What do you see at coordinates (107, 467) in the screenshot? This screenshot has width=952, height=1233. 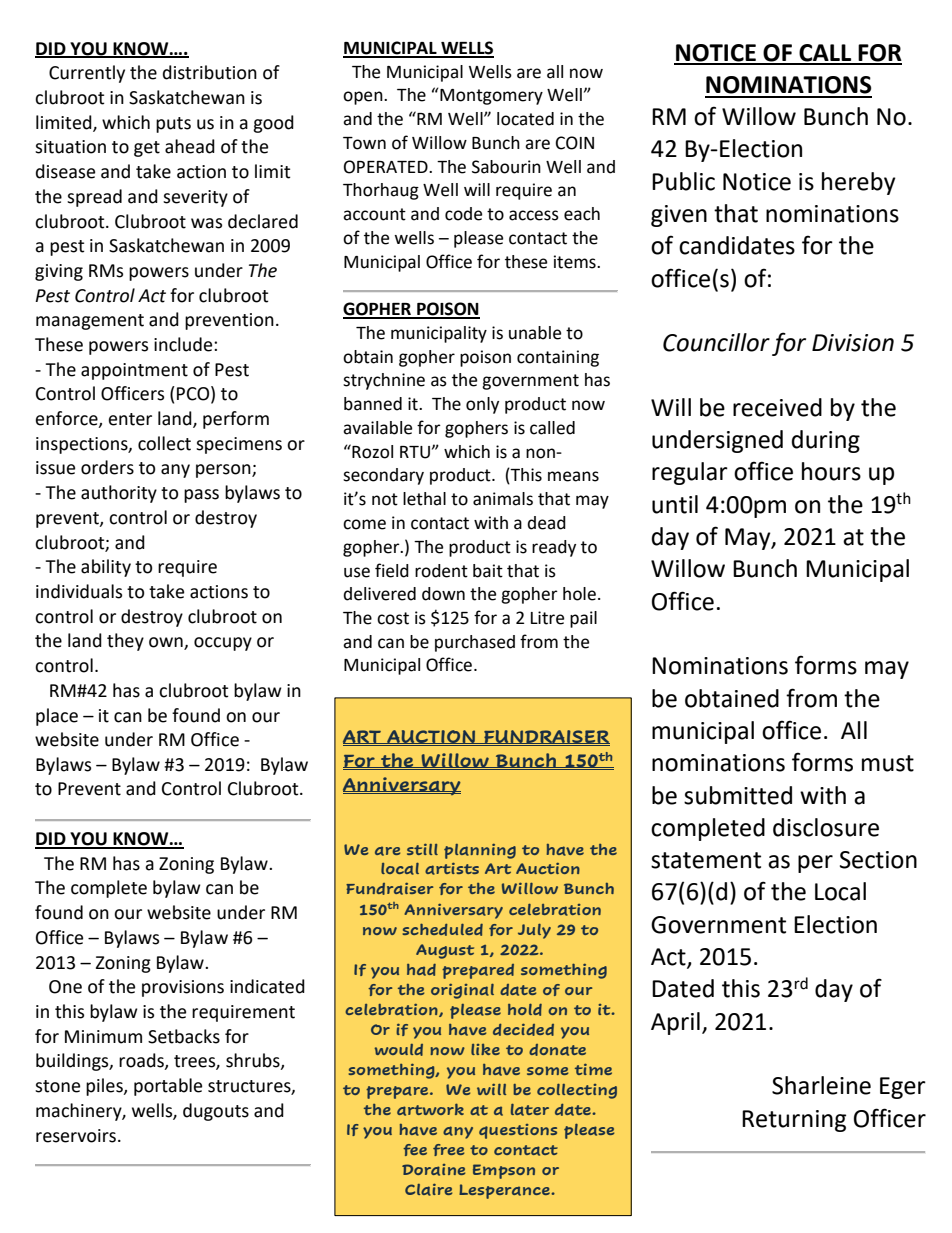 I see `orders` at bounding box center [107, 467].
